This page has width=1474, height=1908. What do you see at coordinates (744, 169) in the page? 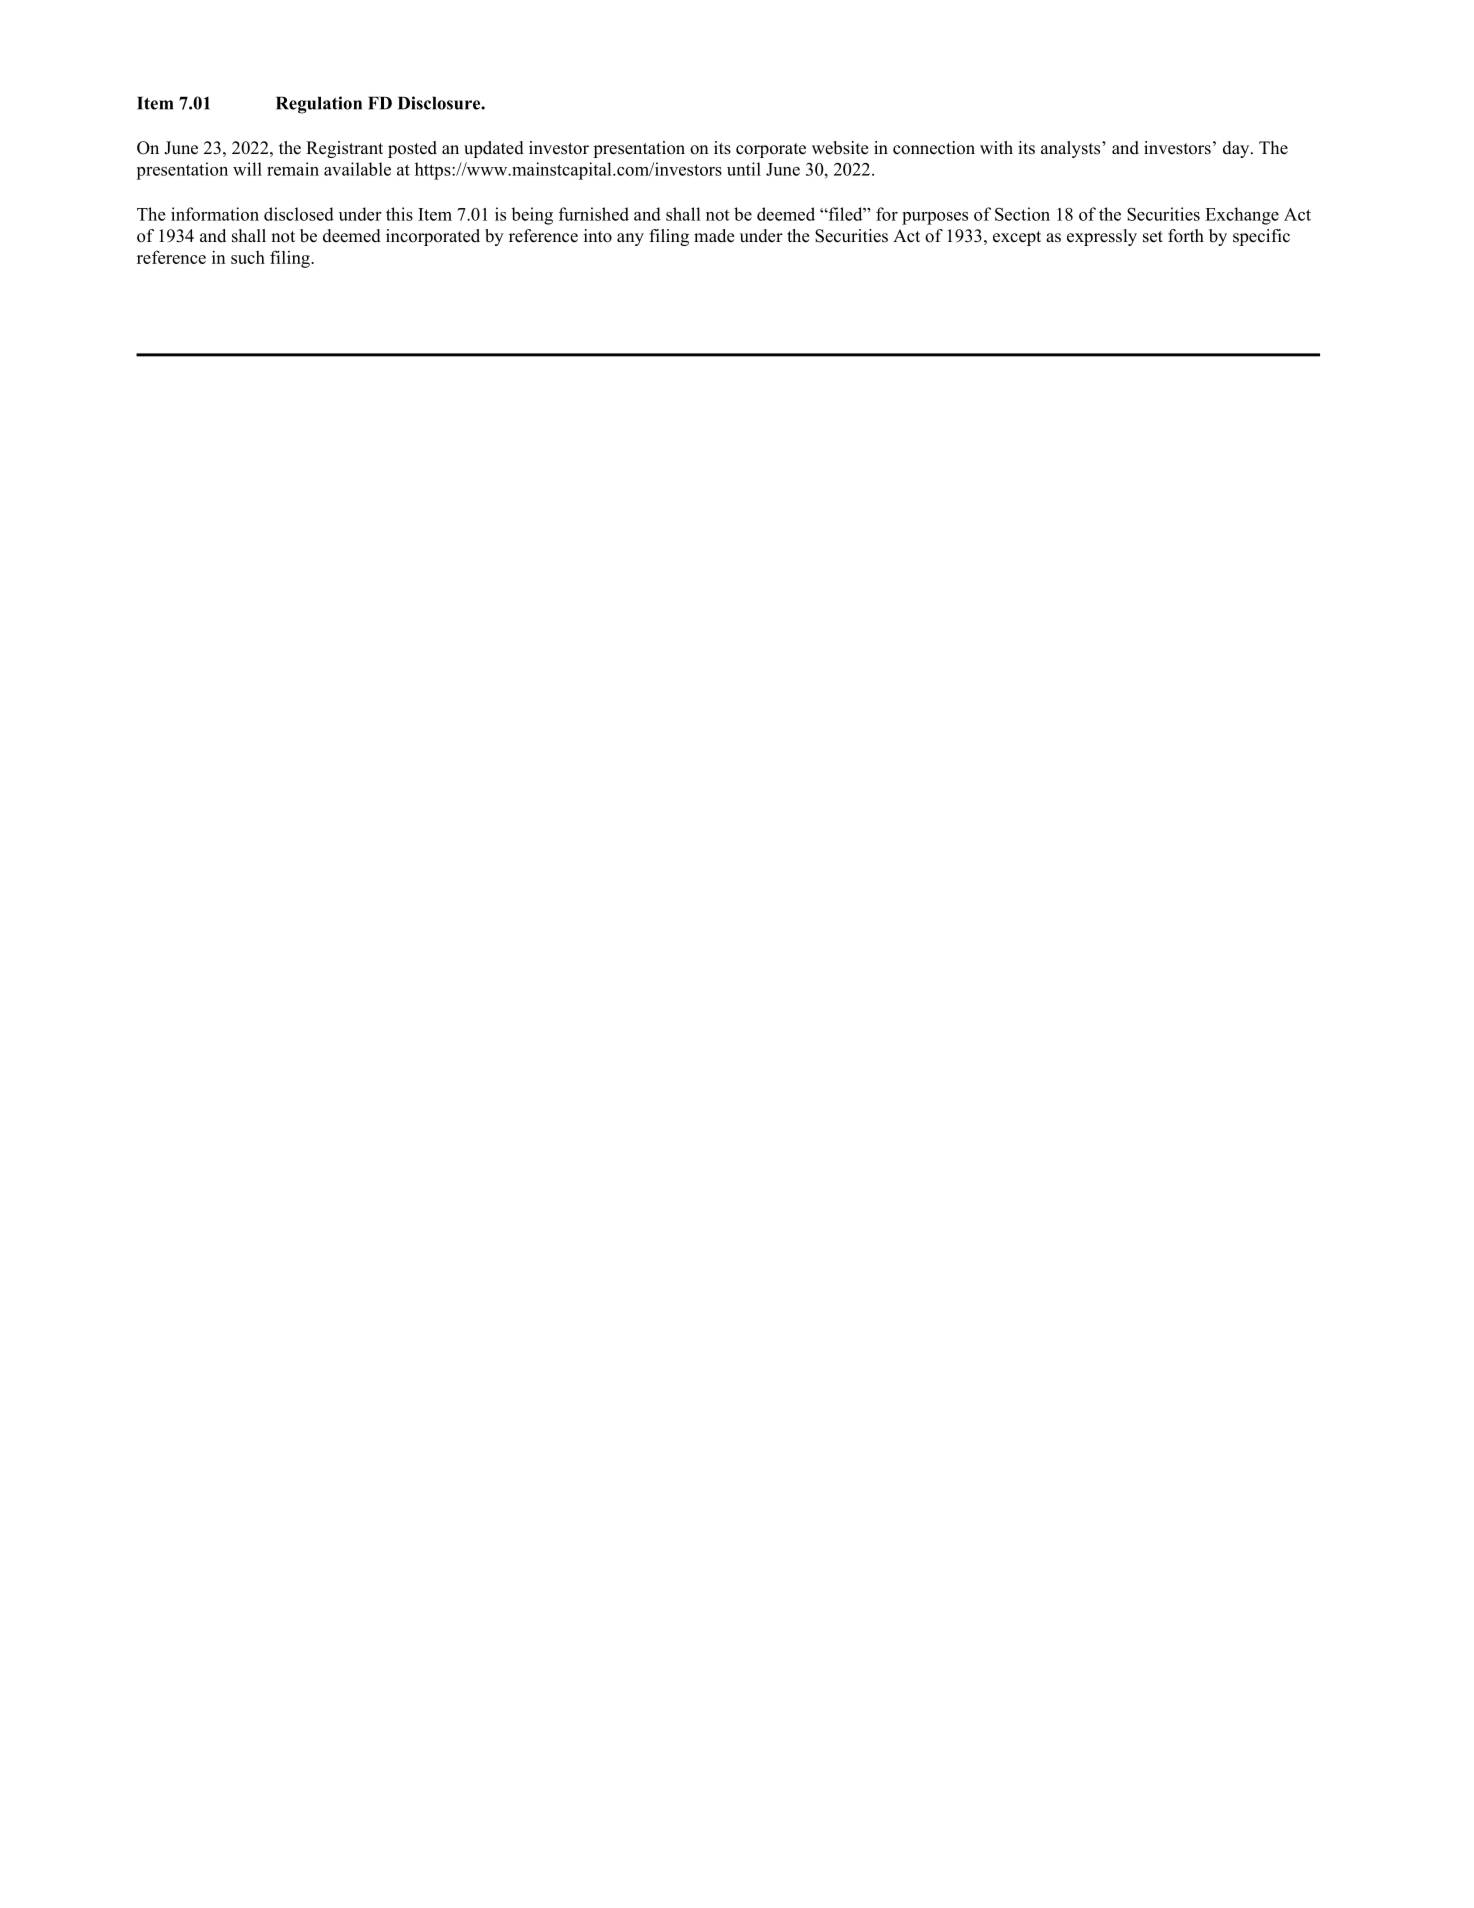
I see `until` at bounding box center [744, 169].
